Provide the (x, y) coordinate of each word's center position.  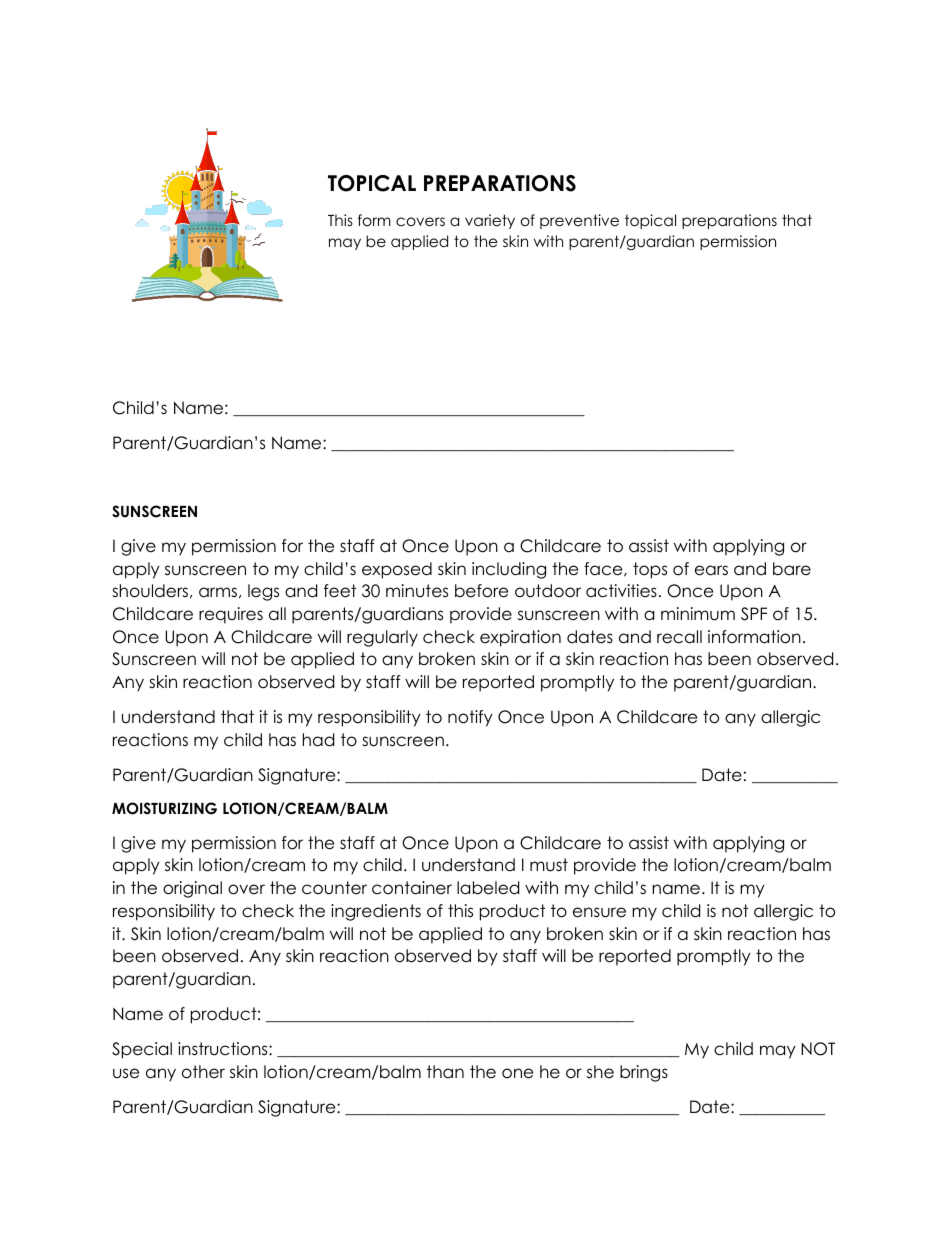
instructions (224, 1049)
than (445, 1071)
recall (679, 637)
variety (490, 221)
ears (711, 570)
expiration (520, 638)
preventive (579, 221)
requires (231, 615)
